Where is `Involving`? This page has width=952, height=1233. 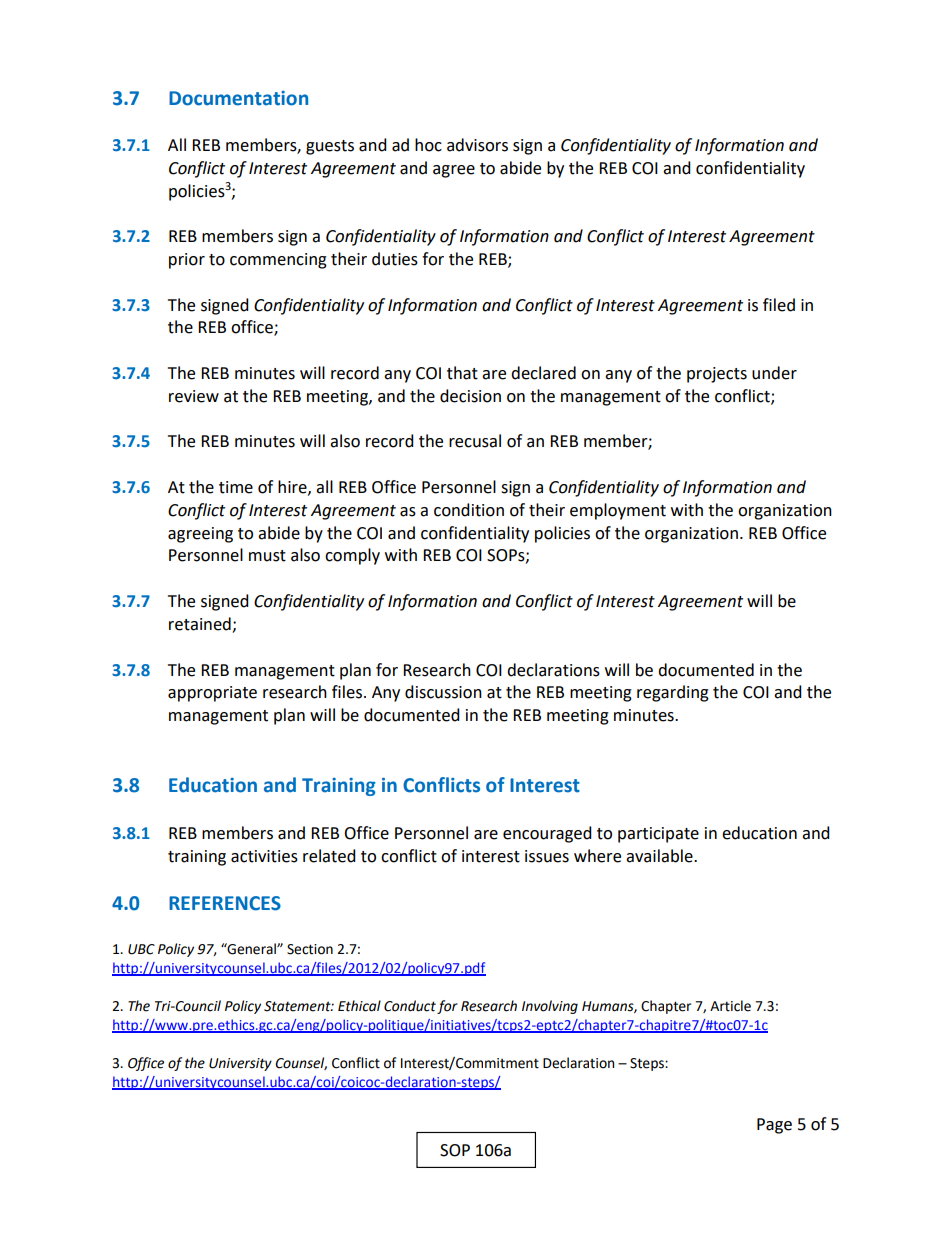
Involving is located at coordinates (550, 1007).
